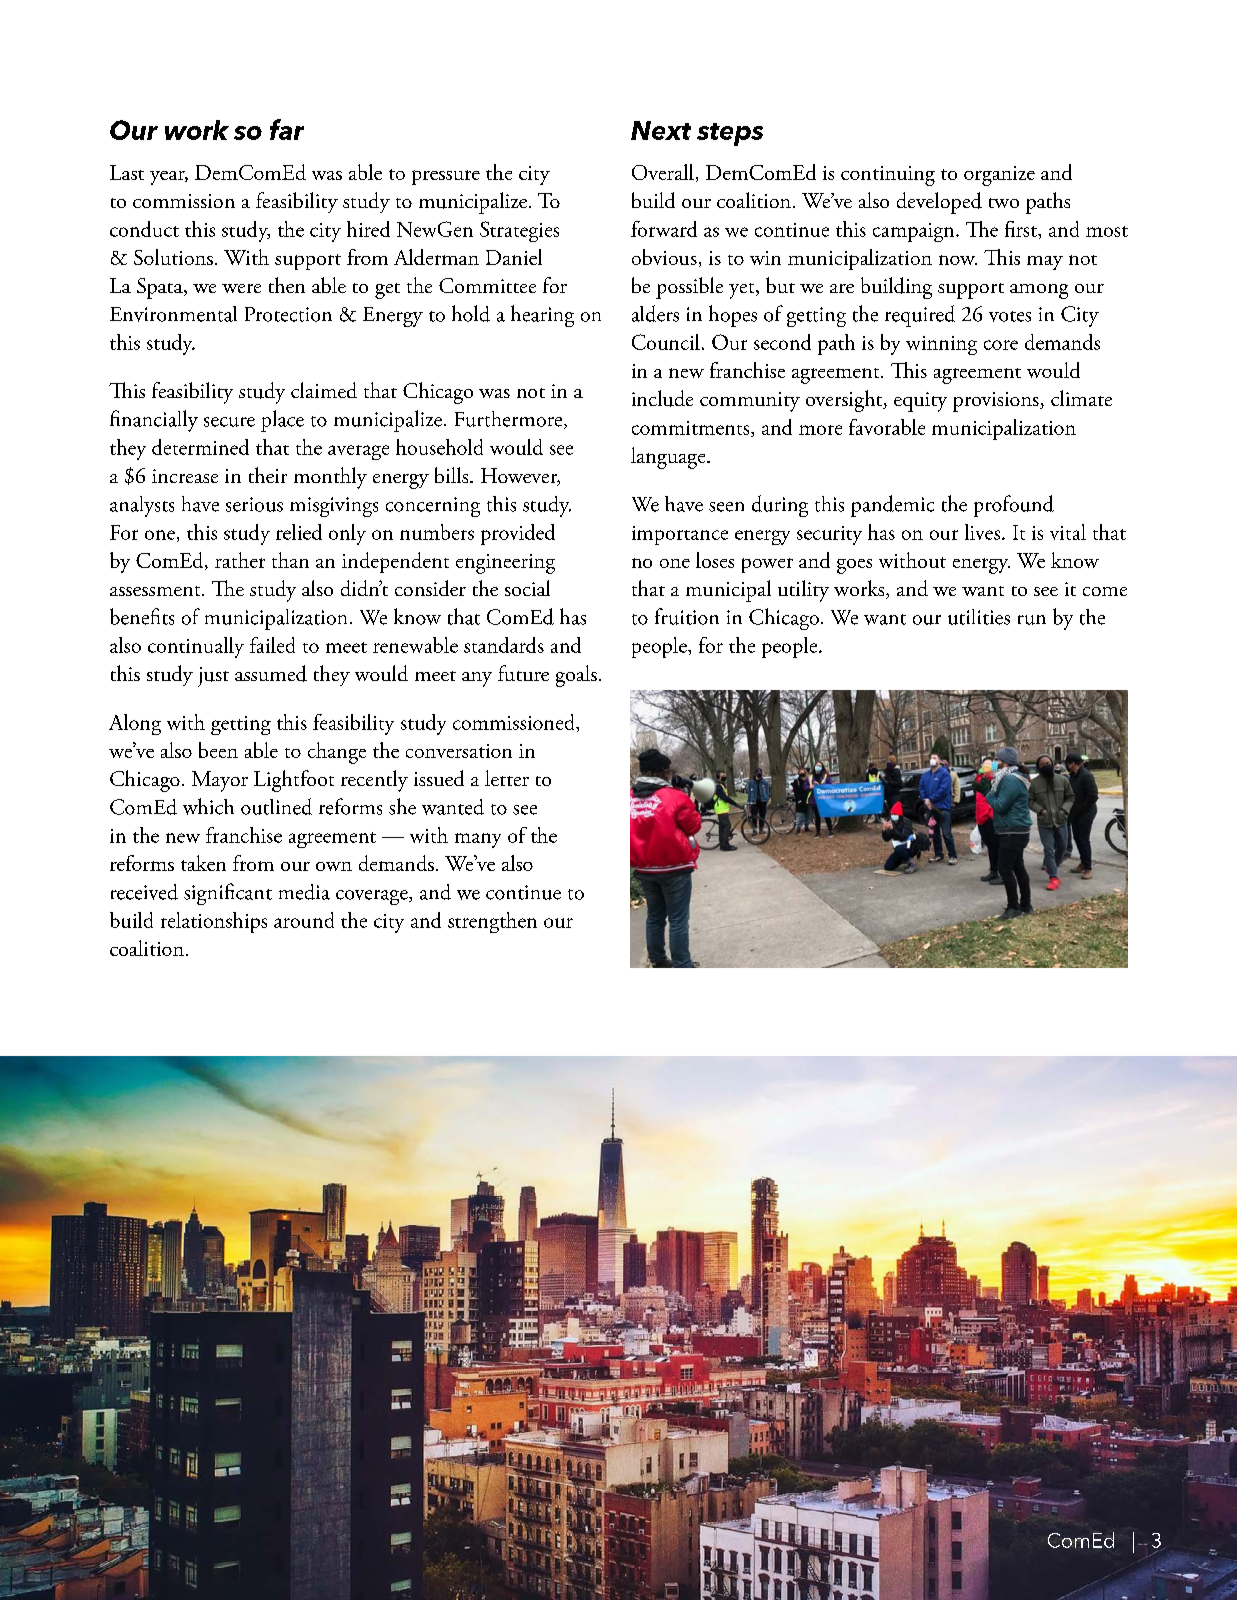  What do you see at coordinates (478, 840) in the image?
I see `many` at bounding box center [478, 840].
